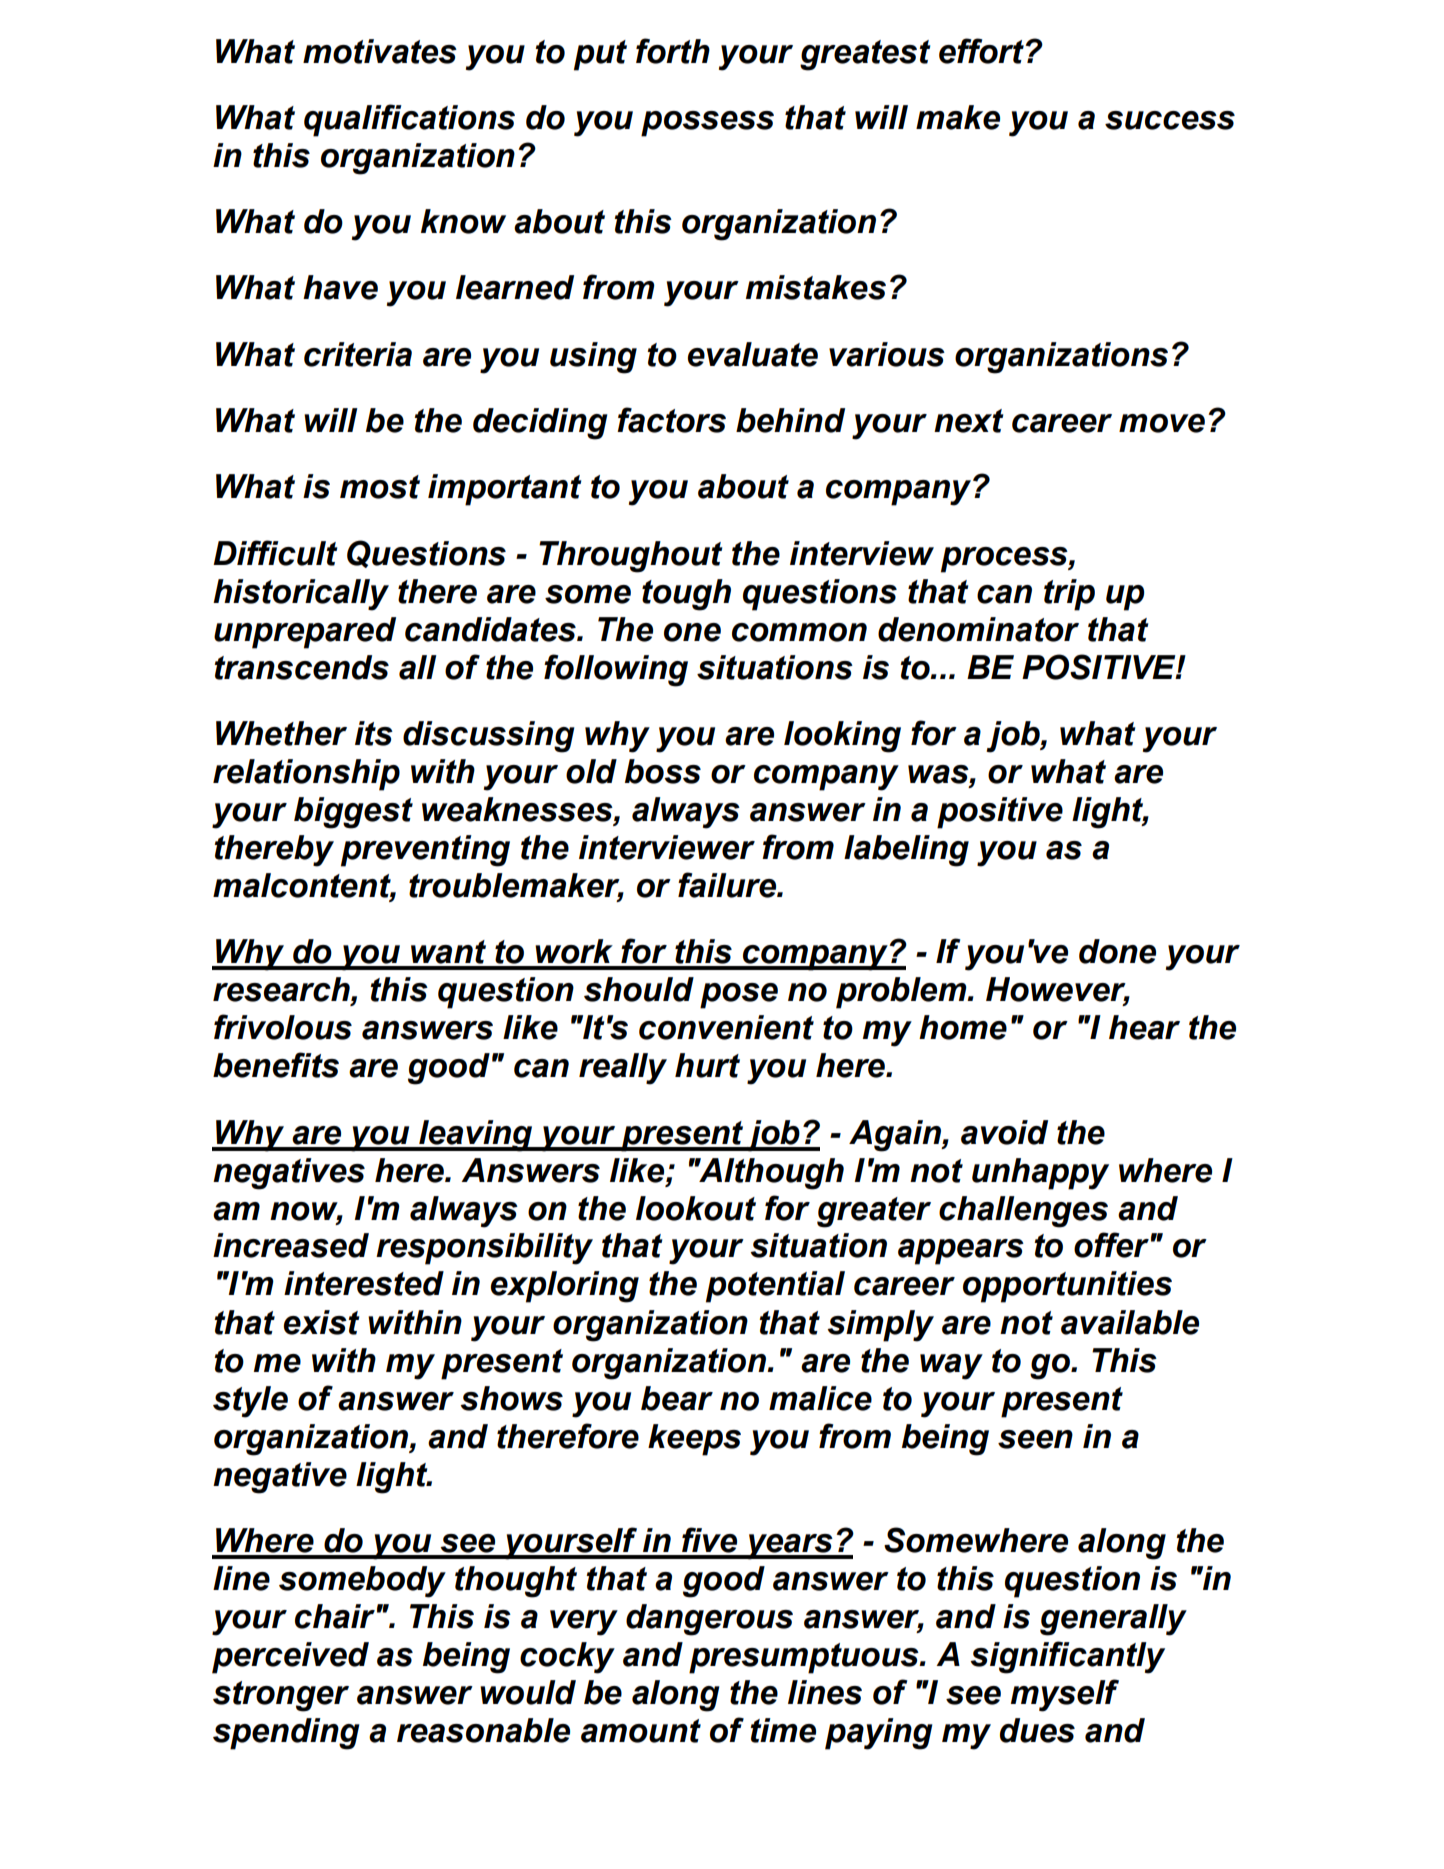 The height and width of the screenshot is (1869, 1444). I want to click on lookout, so click(696, 1208).
